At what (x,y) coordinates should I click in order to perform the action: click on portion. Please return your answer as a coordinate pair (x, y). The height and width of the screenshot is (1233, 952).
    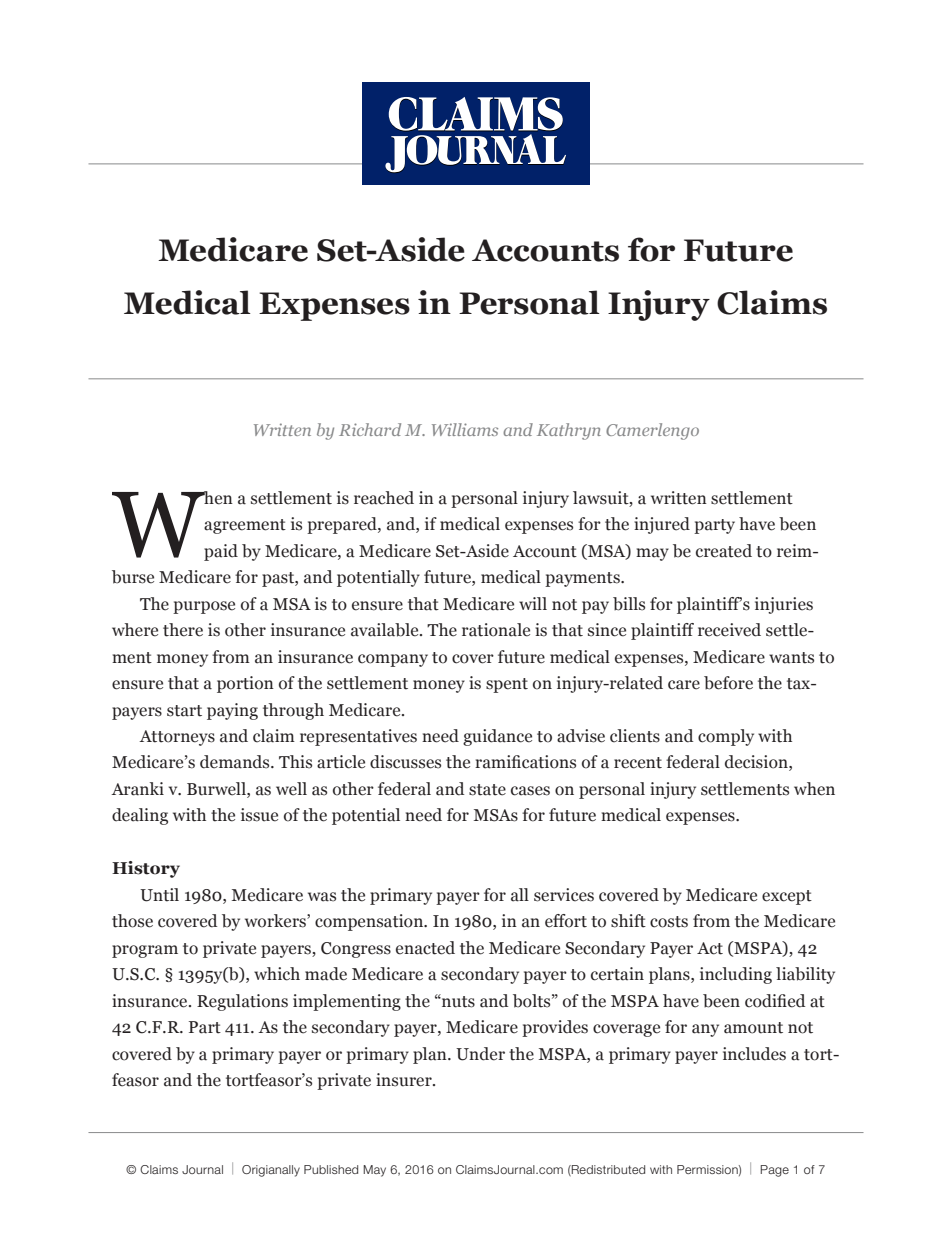
    Looking at the image, I should click on (245, 684).
